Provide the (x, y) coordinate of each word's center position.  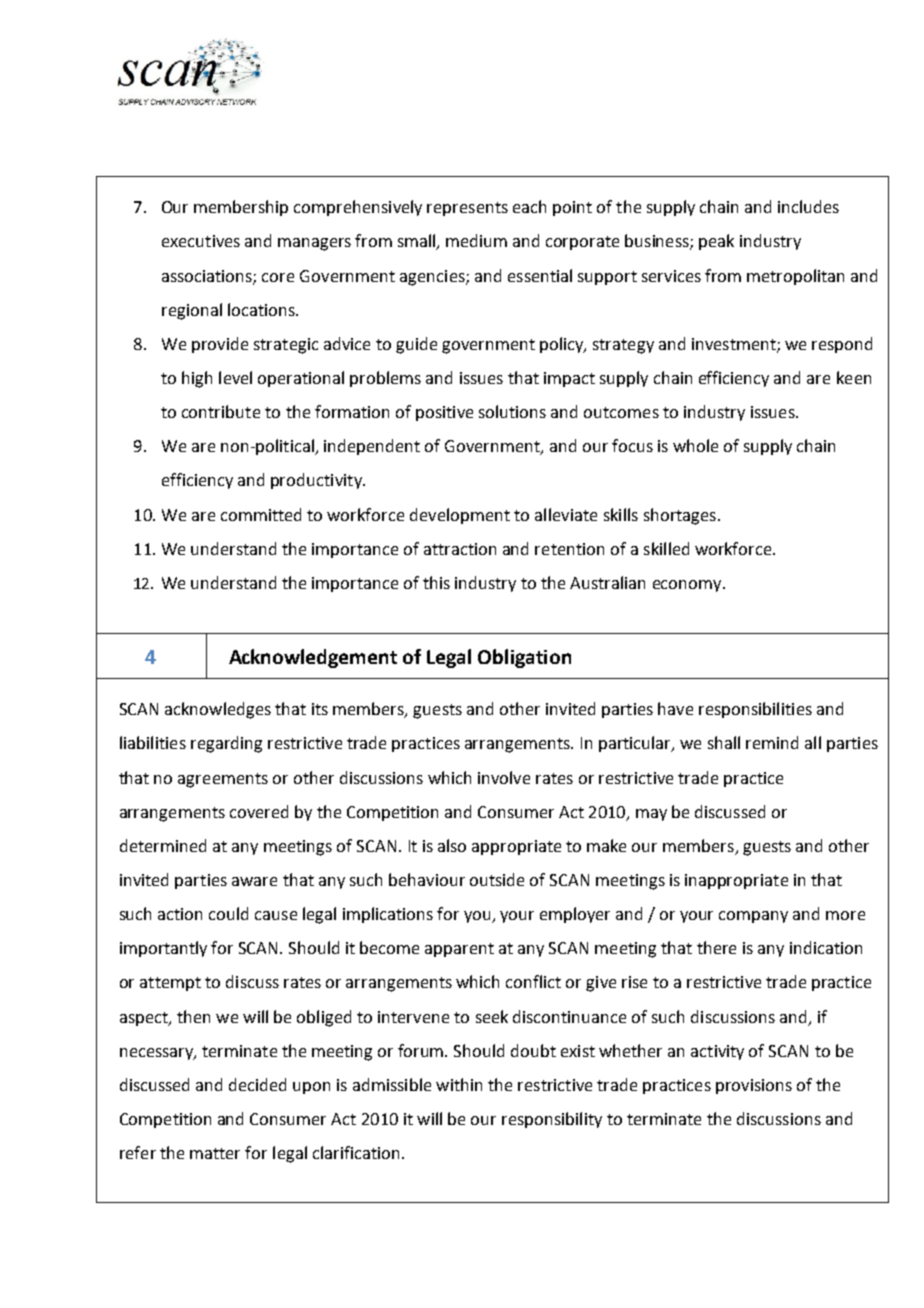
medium (476, 240)
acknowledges (218, 710)
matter (215, 1153)
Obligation (524, 658)
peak (716, 242)
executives (201, 241)
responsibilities (755, 710)
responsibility (552, 1120)
